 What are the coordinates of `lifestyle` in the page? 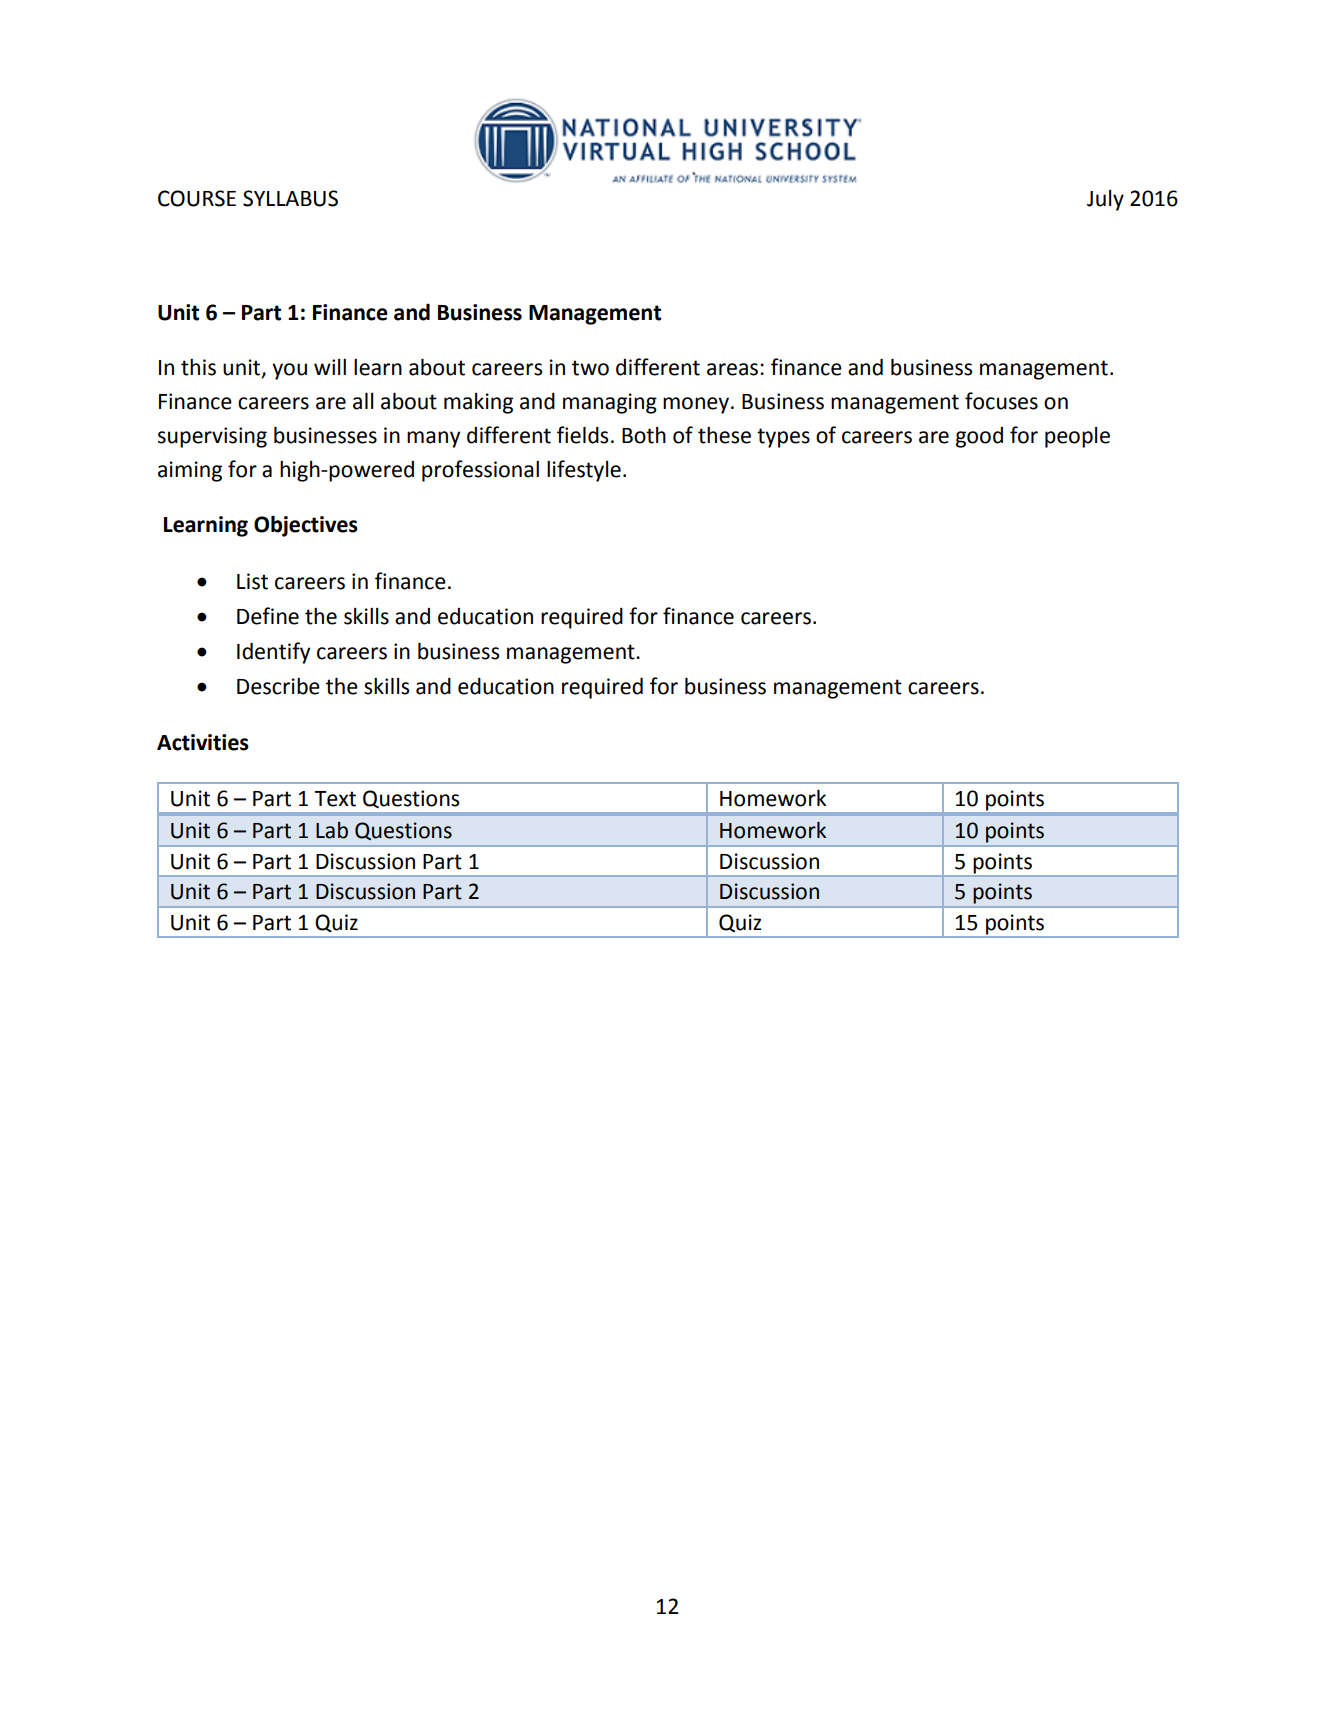 It's located at (584, 471).
